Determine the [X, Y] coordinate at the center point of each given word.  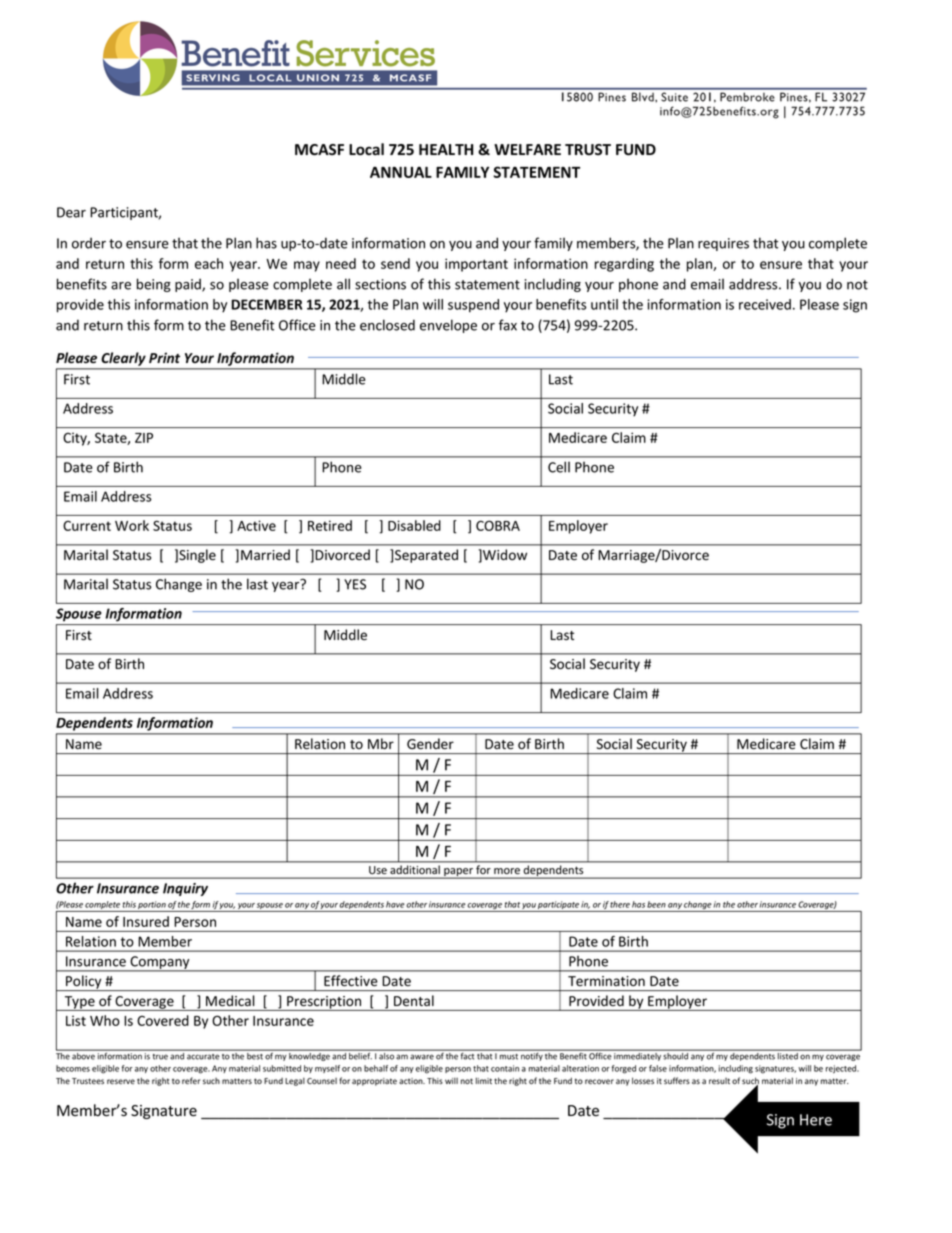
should [676, 1056]
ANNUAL [401, 172]
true [160, 1057]
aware [422, 1057]
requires [723, 244]
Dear [71, 212]
